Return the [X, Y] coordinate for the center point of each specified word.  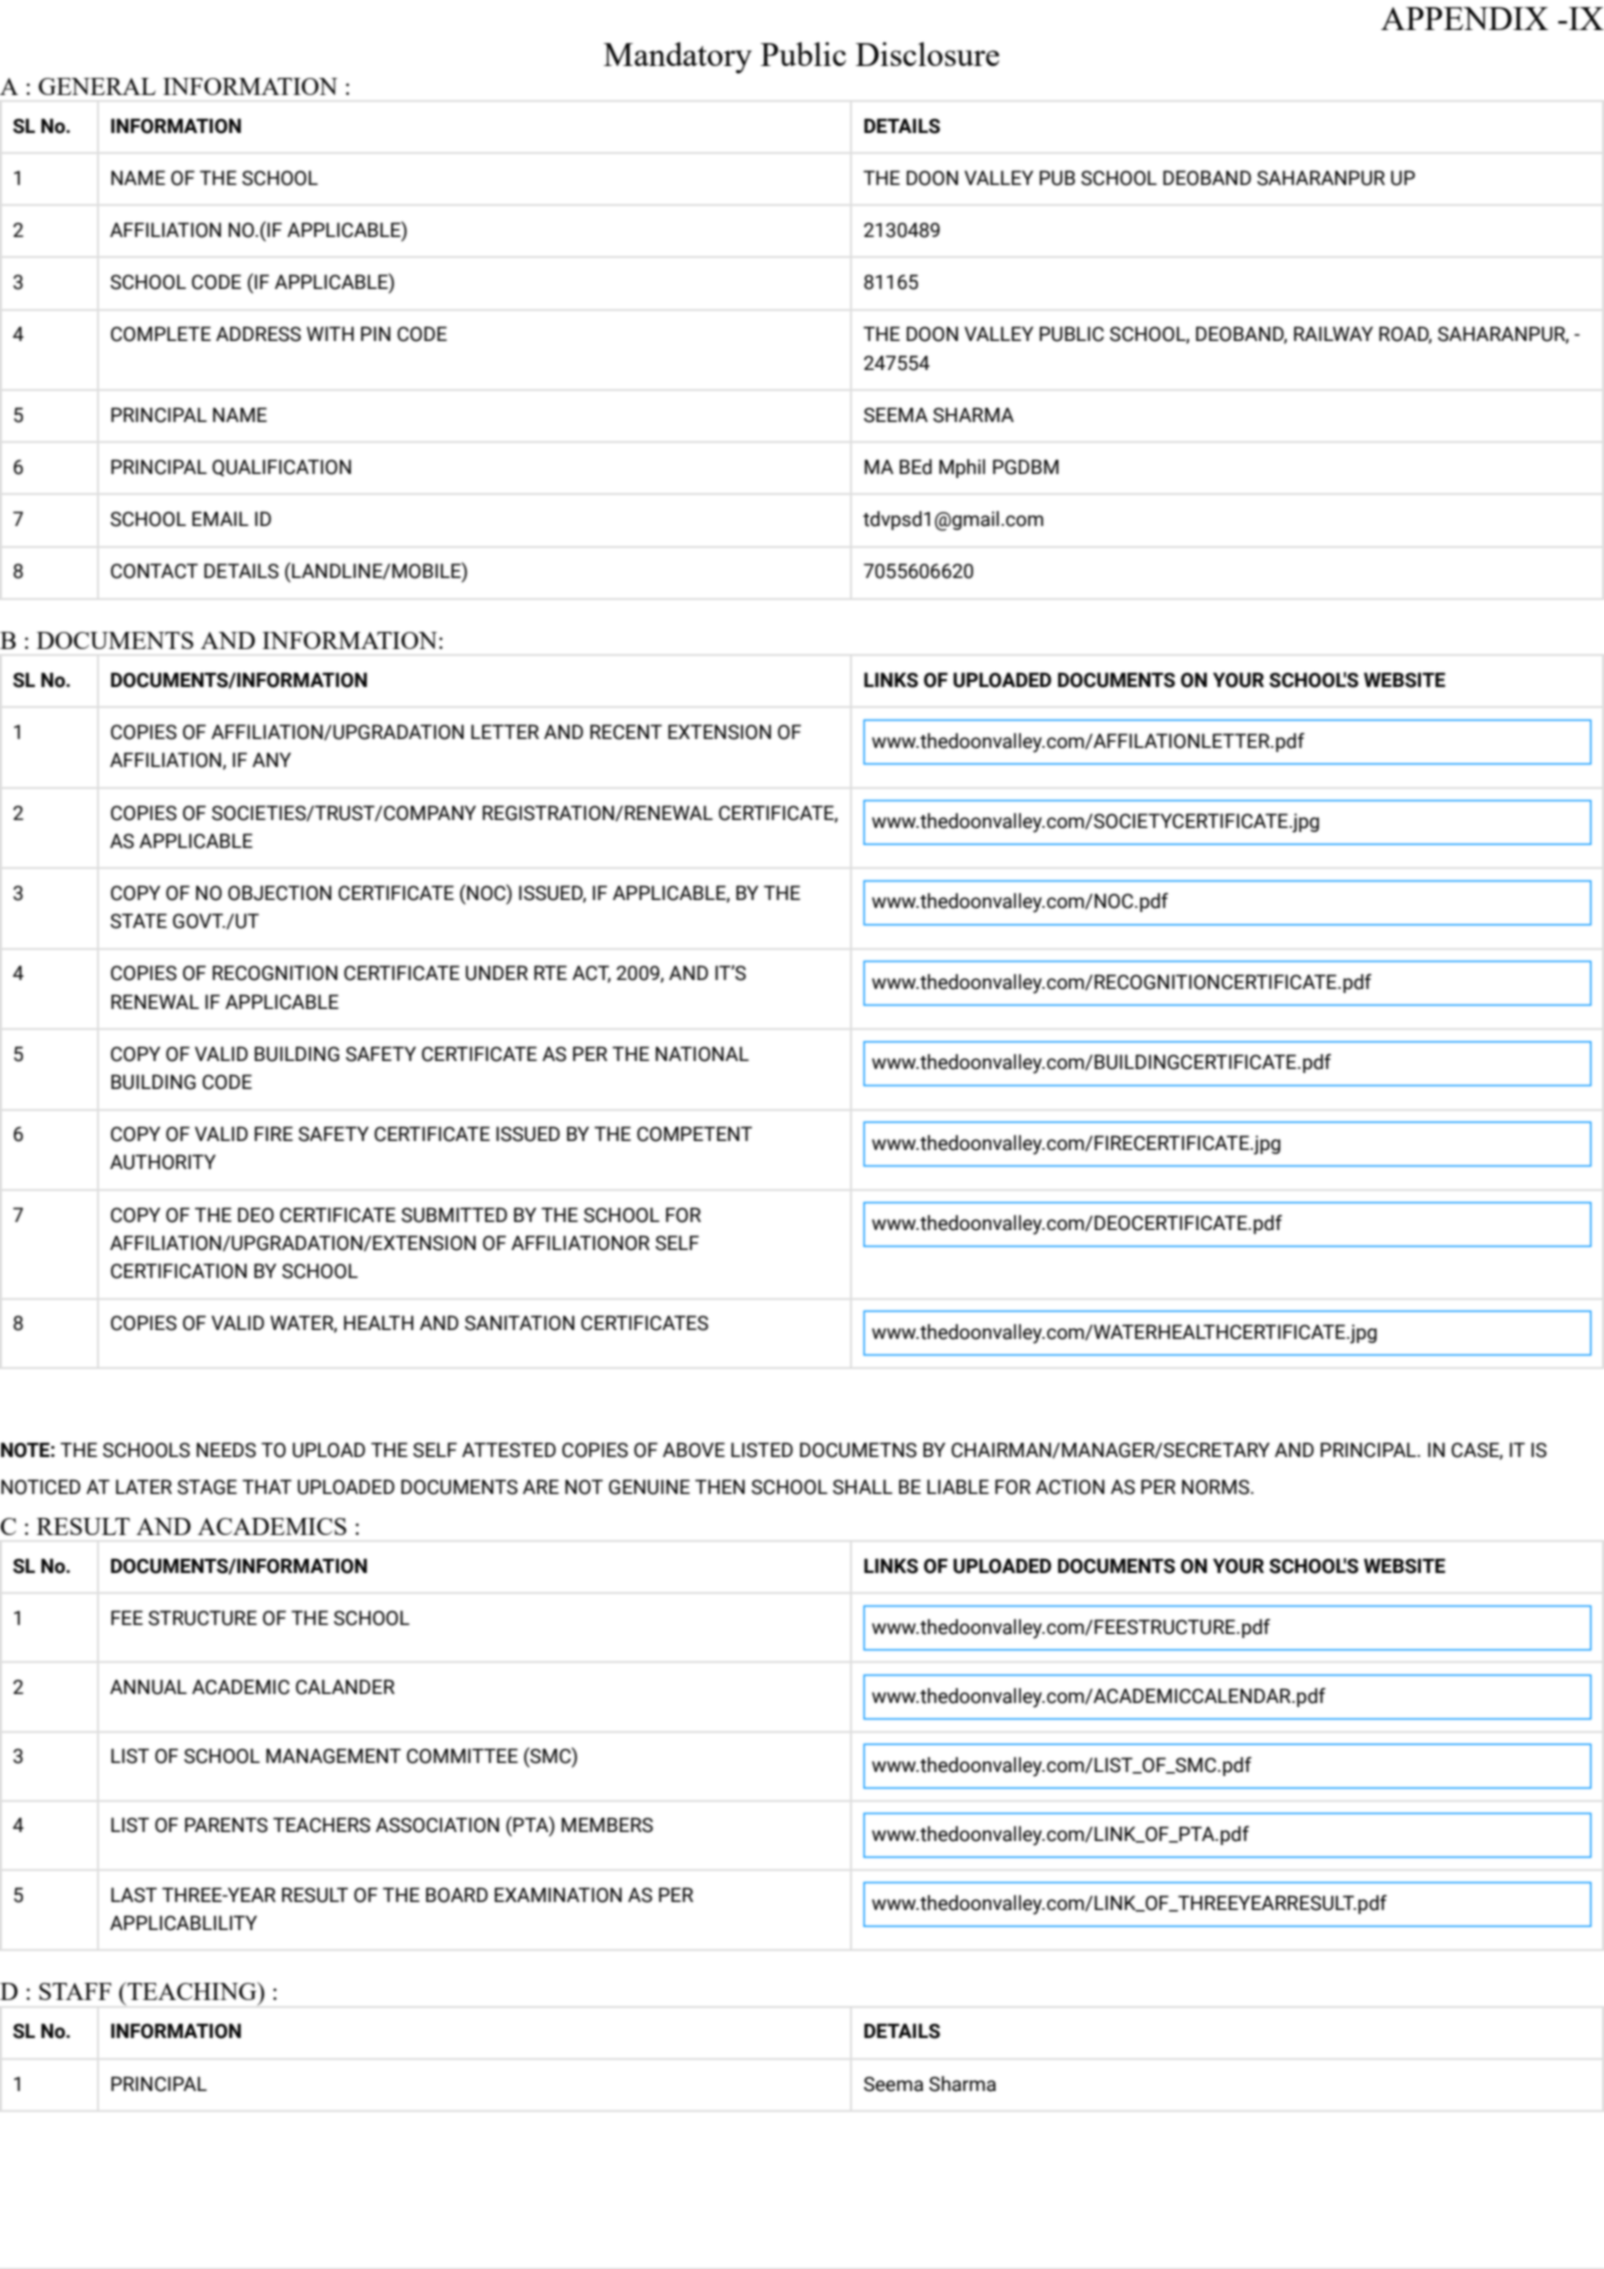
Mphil [962, 468]
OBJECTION [280, 893]
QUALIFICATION [281, 468]
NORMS [1215, 1487]
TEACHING [192, 1991]
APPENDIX [1464, 18]
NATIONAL [702, 1054]
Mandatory [678, 58]
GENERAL [97, 86]
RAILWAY [1333, 333]
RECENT [626, 732]
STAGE [207, 1487]
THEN [720, 1486]
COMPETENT [694, 1134]
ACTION [1070, 1487]
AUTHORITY [163, 1162]
